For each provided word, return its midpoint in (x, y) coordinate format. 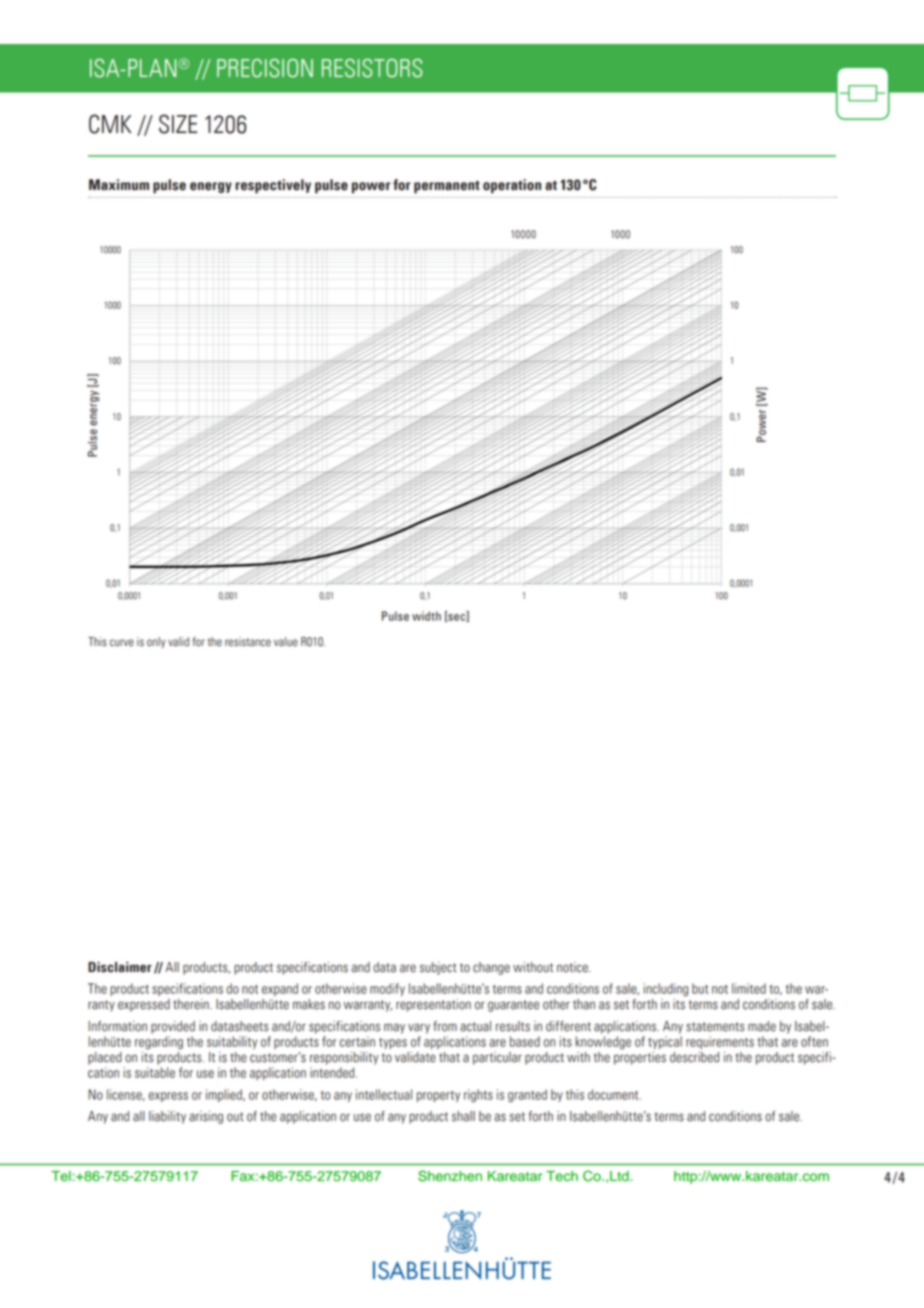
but (700, 988)
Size (178, 124)
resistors (372, 68)
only (156, 643)
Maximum (119, 185)
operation (512, 186)
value (286, 642)
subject (438, 968)
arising (206, 1117)
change (491, 968)
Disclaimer (120, 967)
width (426, 616)
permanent (447, 187)
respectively (273, 186)
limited (749, 988)
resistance (248, 642)
